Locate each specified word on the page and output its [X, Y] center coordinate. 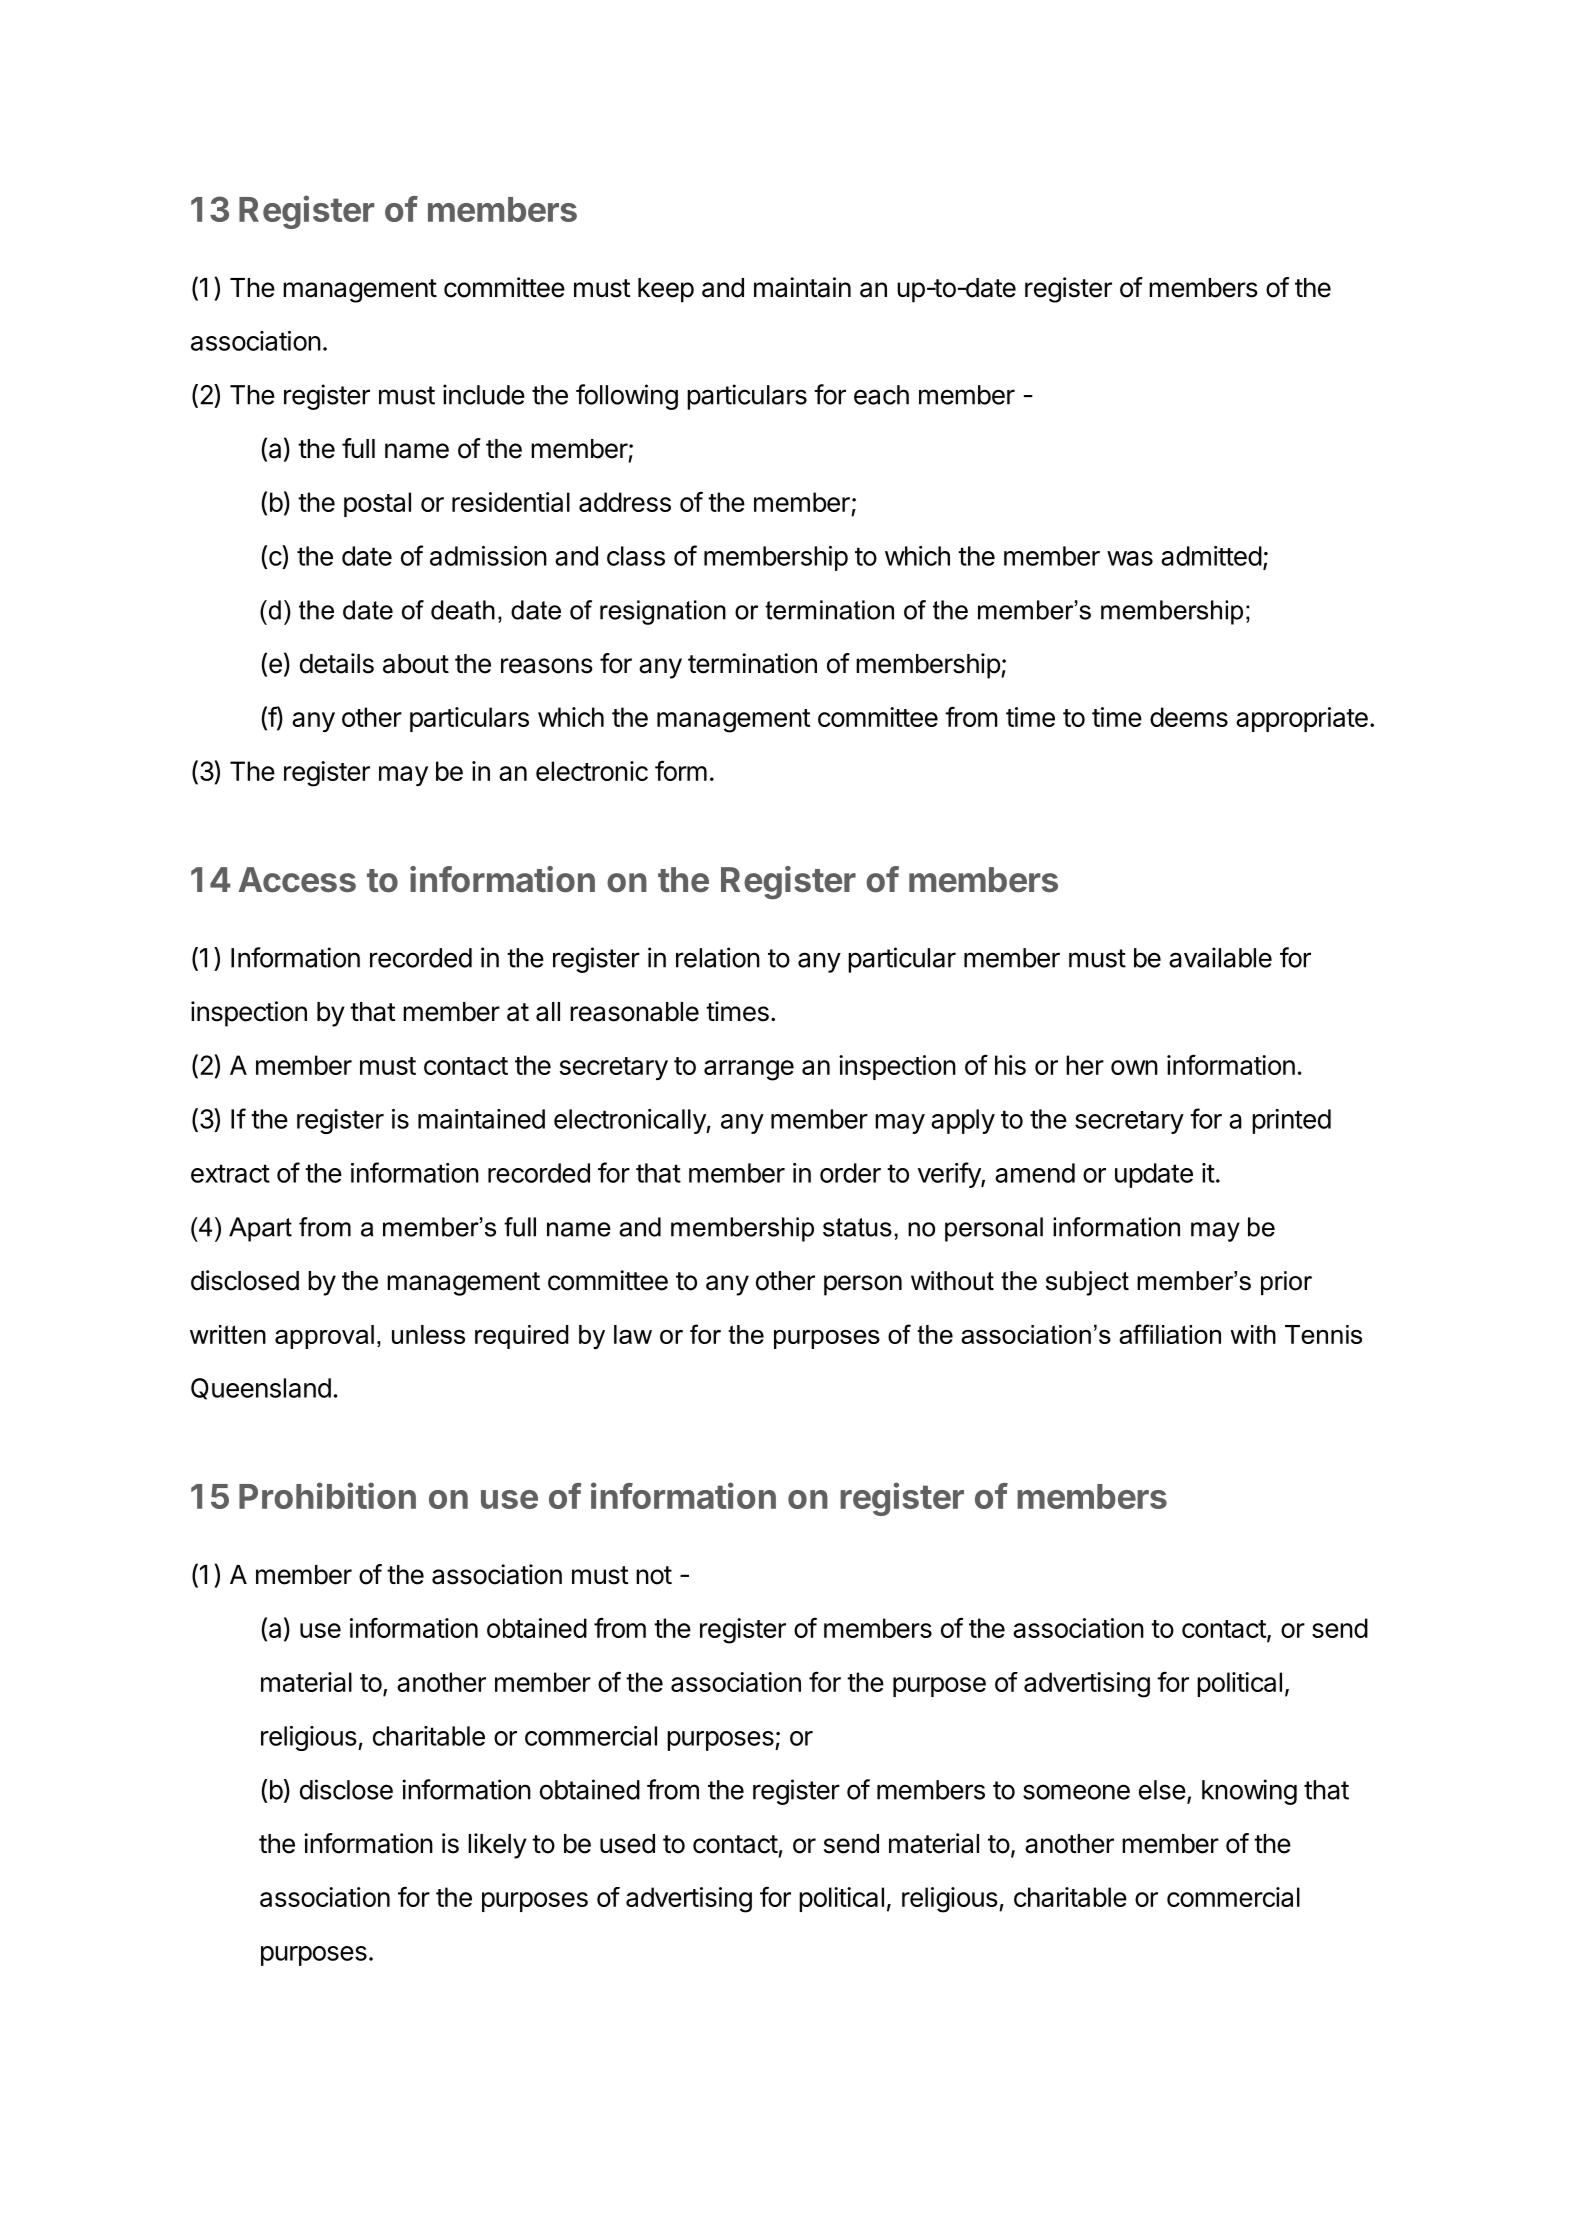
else [1162, 1790]
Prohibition [327, 1495]
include [484, 394]
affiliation [1170, 1334]
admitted [1211, 556]
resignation [663, 612]
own [1134, 1067]
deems [1189, 717]
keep [666, 290]
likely [497, 1846]
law [633, 1334]
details [337, 663]
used [627, 1844]
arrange [749, 1070]
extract [230, 1173]
